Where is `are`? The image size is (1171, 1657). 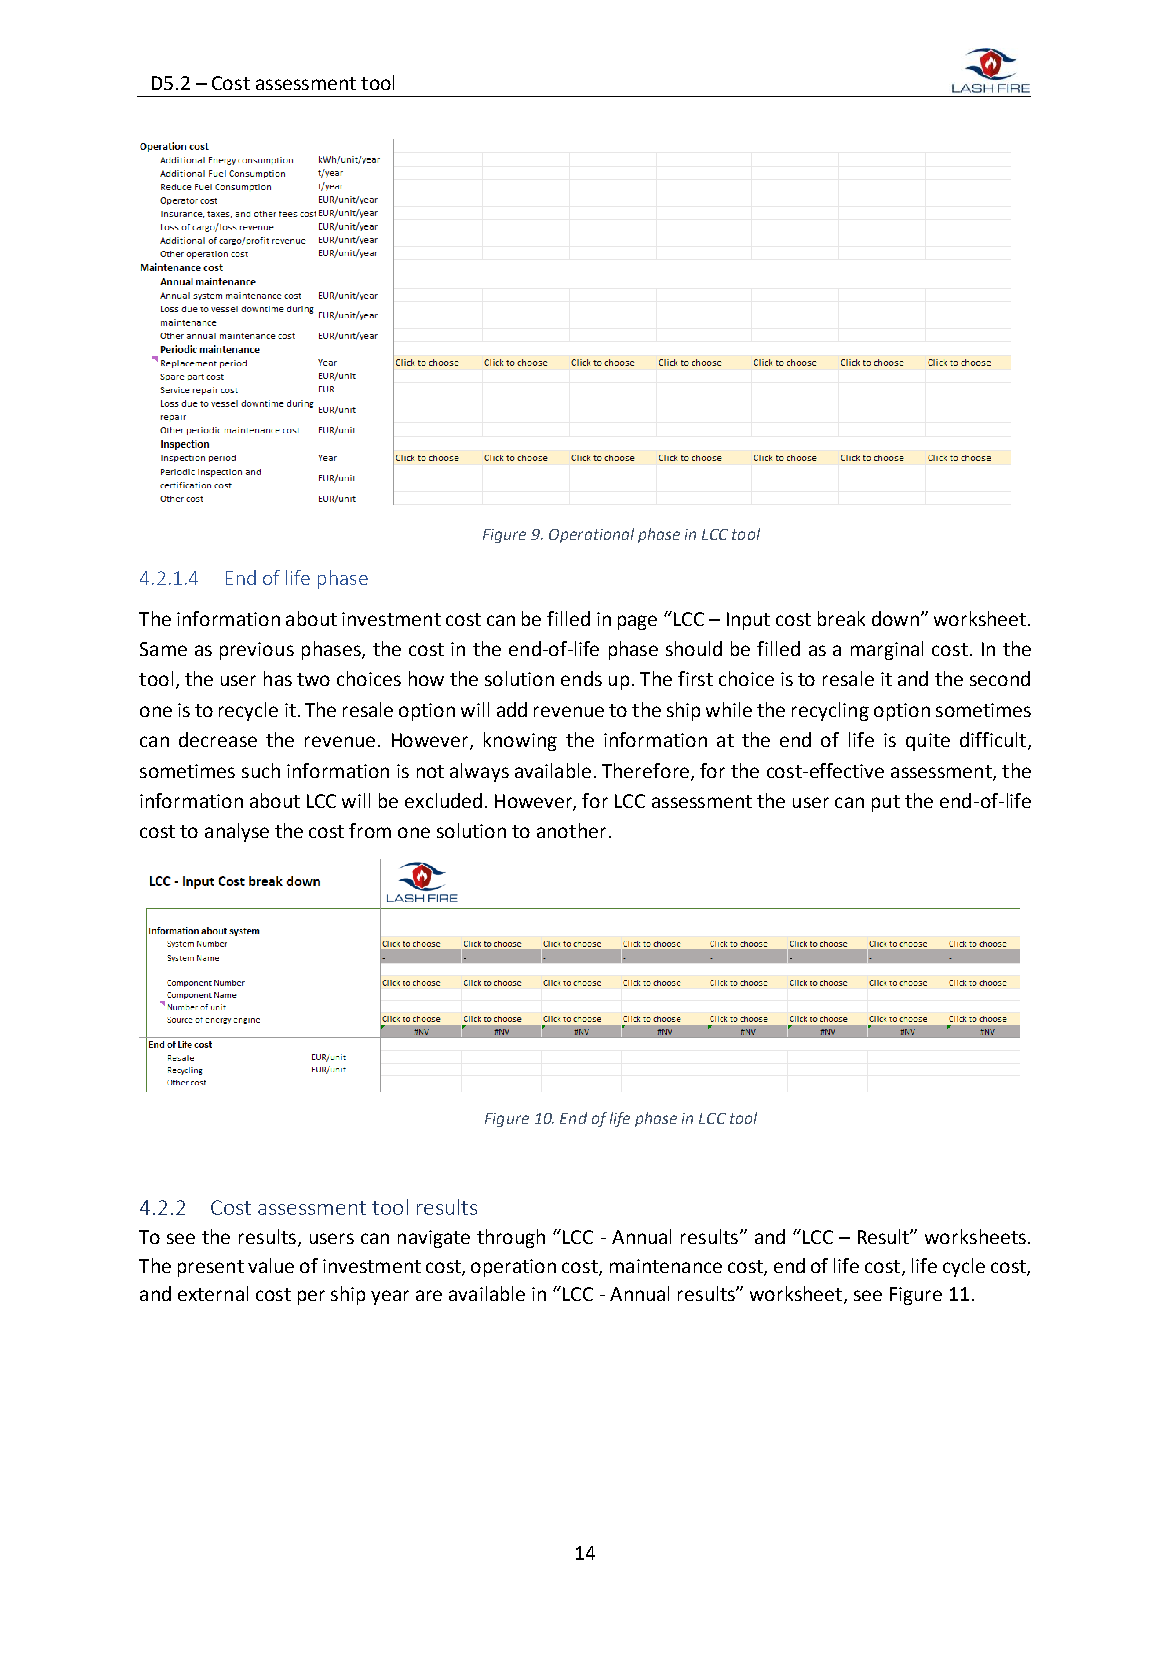
are is located at coordinates (429, 1295).
